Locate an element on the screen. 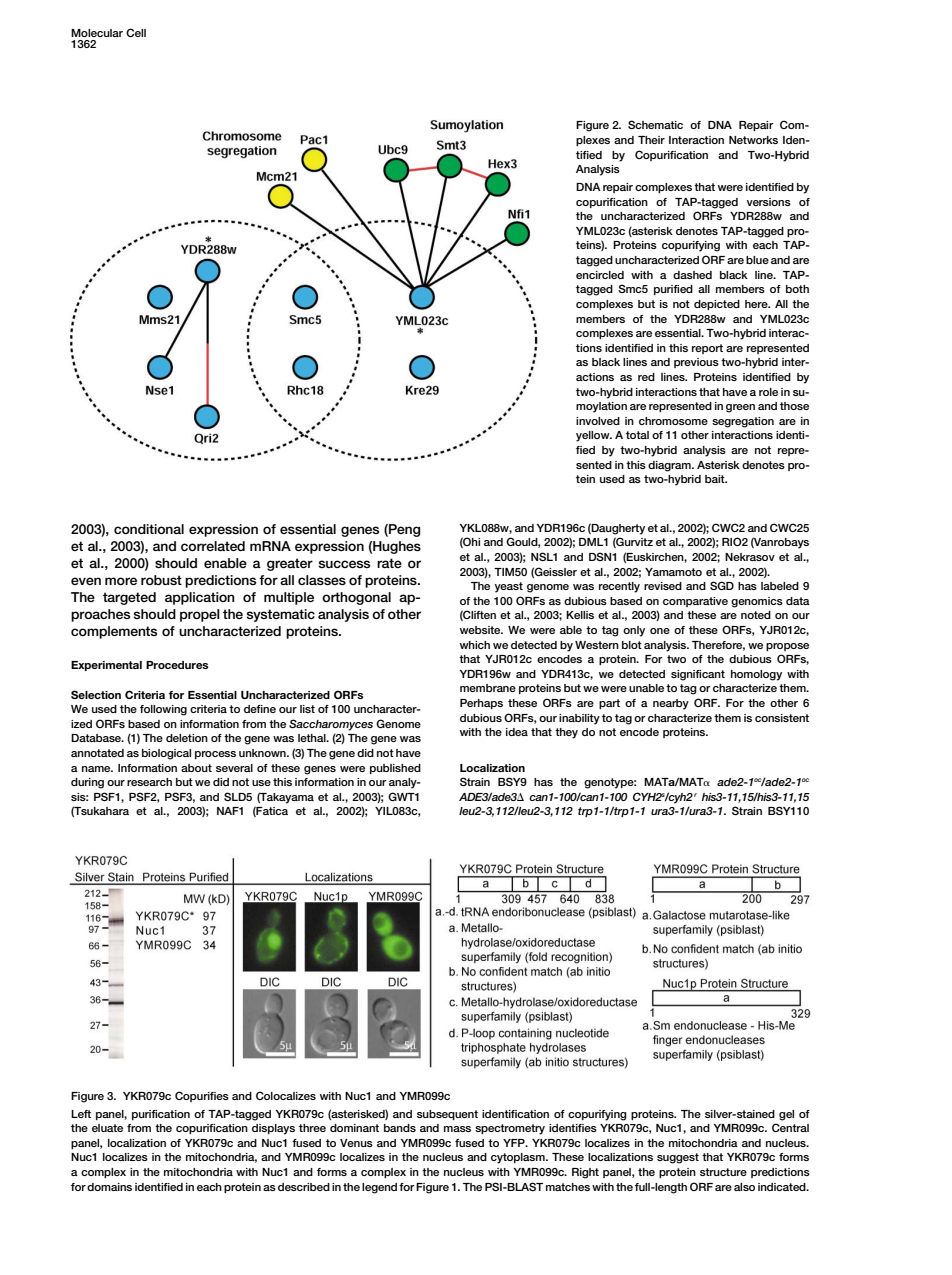 The image size is (952, 1275). Cell is located at coordinates (136, 32).
